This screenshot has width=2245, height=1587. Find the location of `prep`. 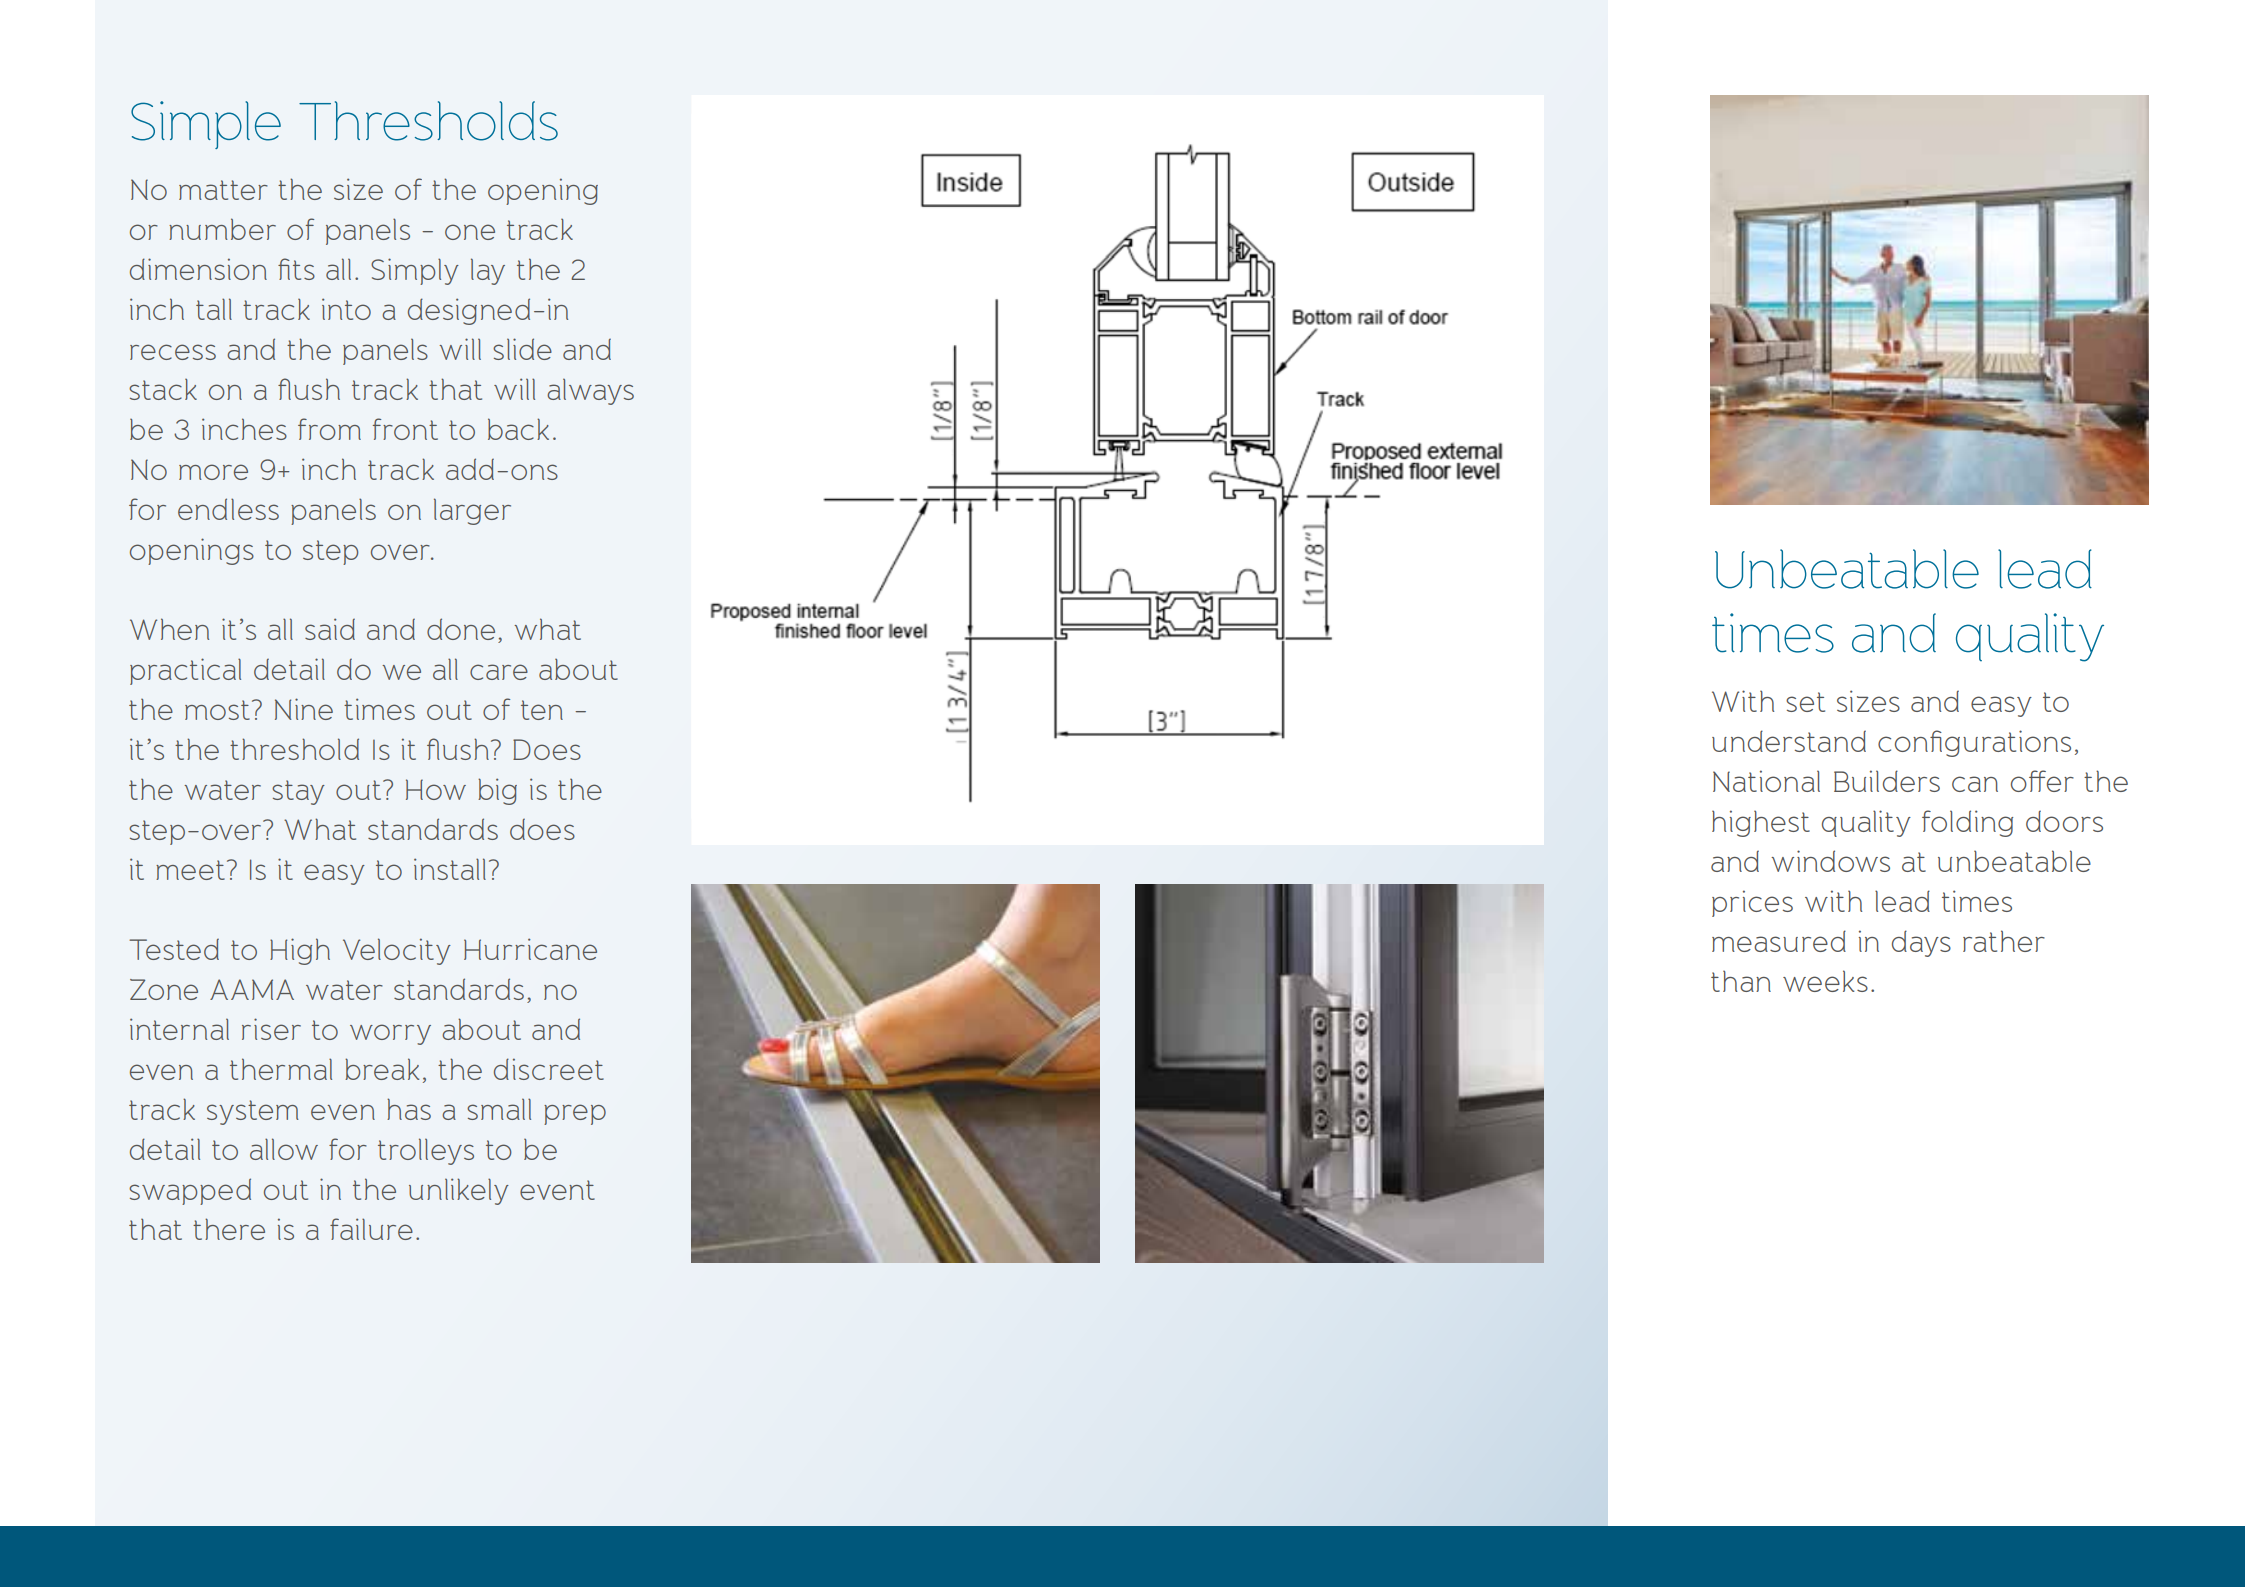

prep is located at coordinates (575, 1114).
